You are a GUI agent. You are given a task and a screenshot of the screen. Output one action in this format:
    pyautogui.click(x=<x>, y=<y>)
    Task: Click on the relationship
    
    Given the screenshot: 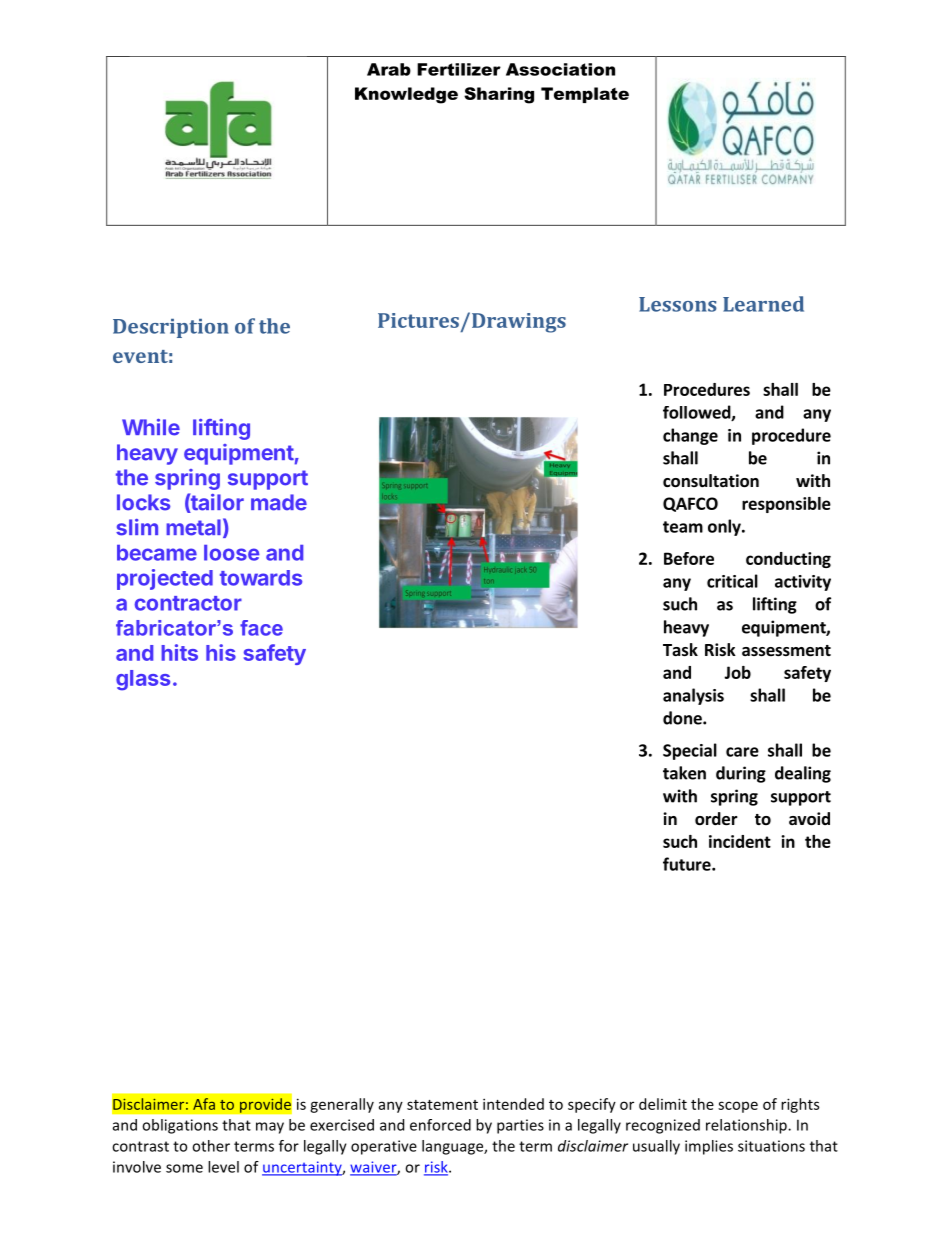 What is the action you would take?
    pyautogui.click(x=747, y=1126)
